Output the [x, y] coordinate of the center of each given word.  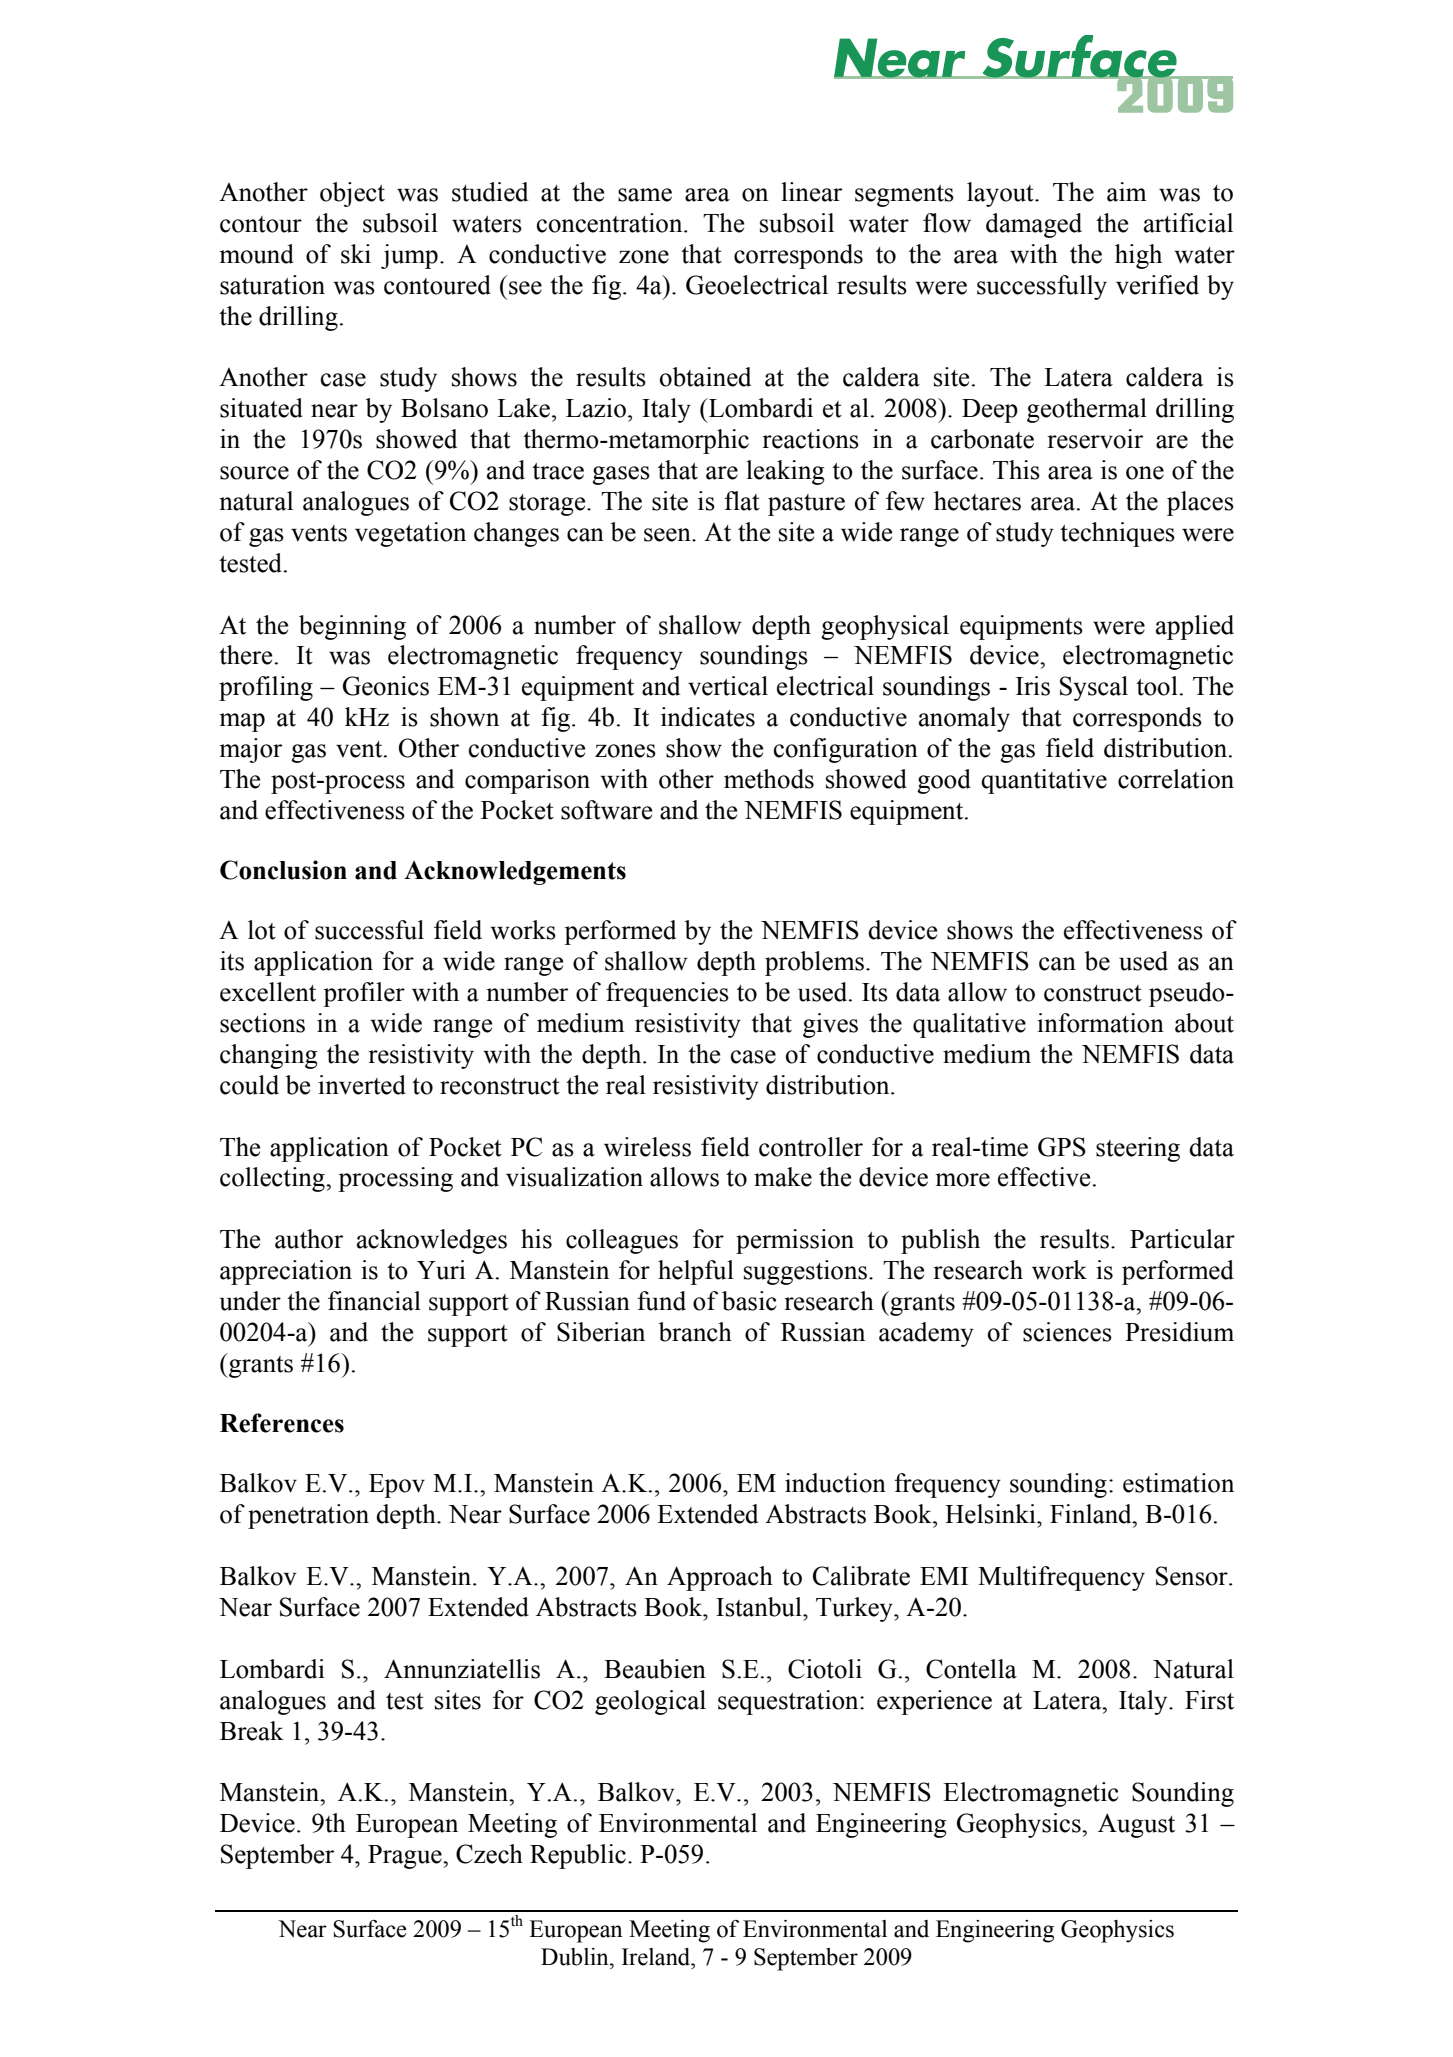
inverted [362, 1085]
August [1136, 1825]
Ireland [657, 1957]
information [1100, 1023]
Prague [406, 1857]
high [1138, 256]
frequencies [667, 994]
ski [356, 254]
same [645, 195]
